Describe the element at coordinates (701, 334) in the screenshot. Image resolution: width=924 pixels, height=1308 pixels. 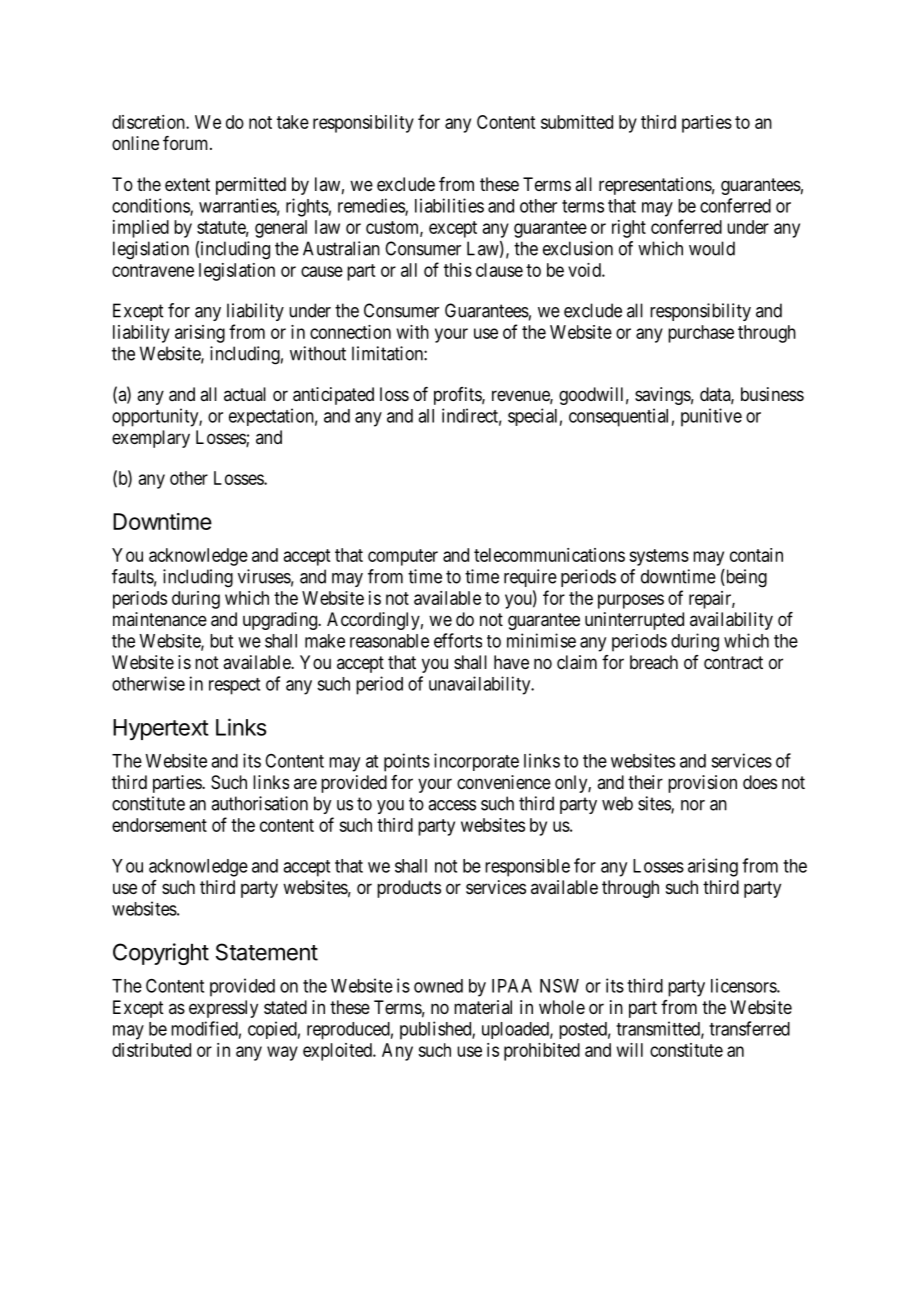
I see `purchase` at that location.
